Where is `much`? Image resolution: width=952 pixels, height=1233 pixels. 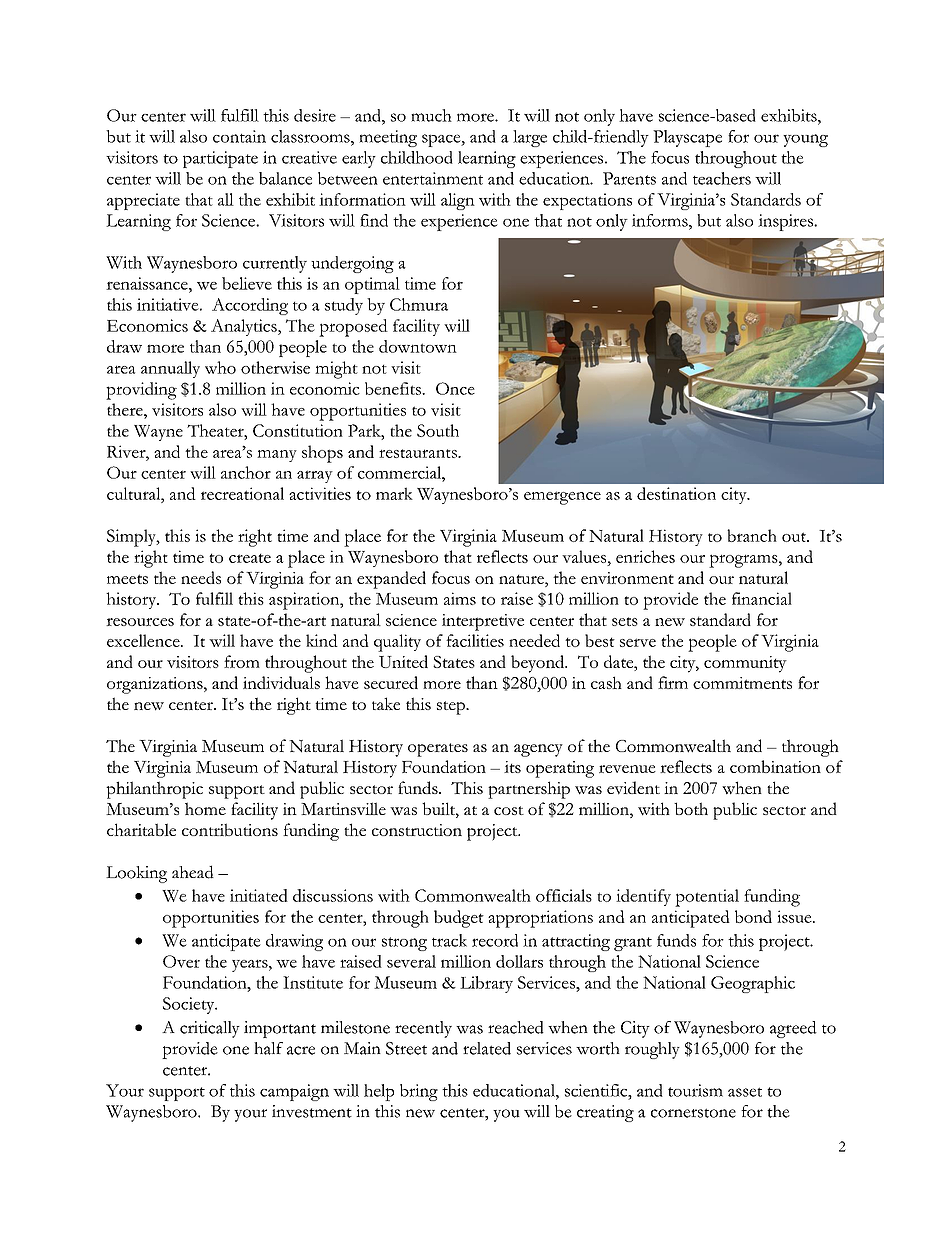 much is located at coordinates (431, 115).
